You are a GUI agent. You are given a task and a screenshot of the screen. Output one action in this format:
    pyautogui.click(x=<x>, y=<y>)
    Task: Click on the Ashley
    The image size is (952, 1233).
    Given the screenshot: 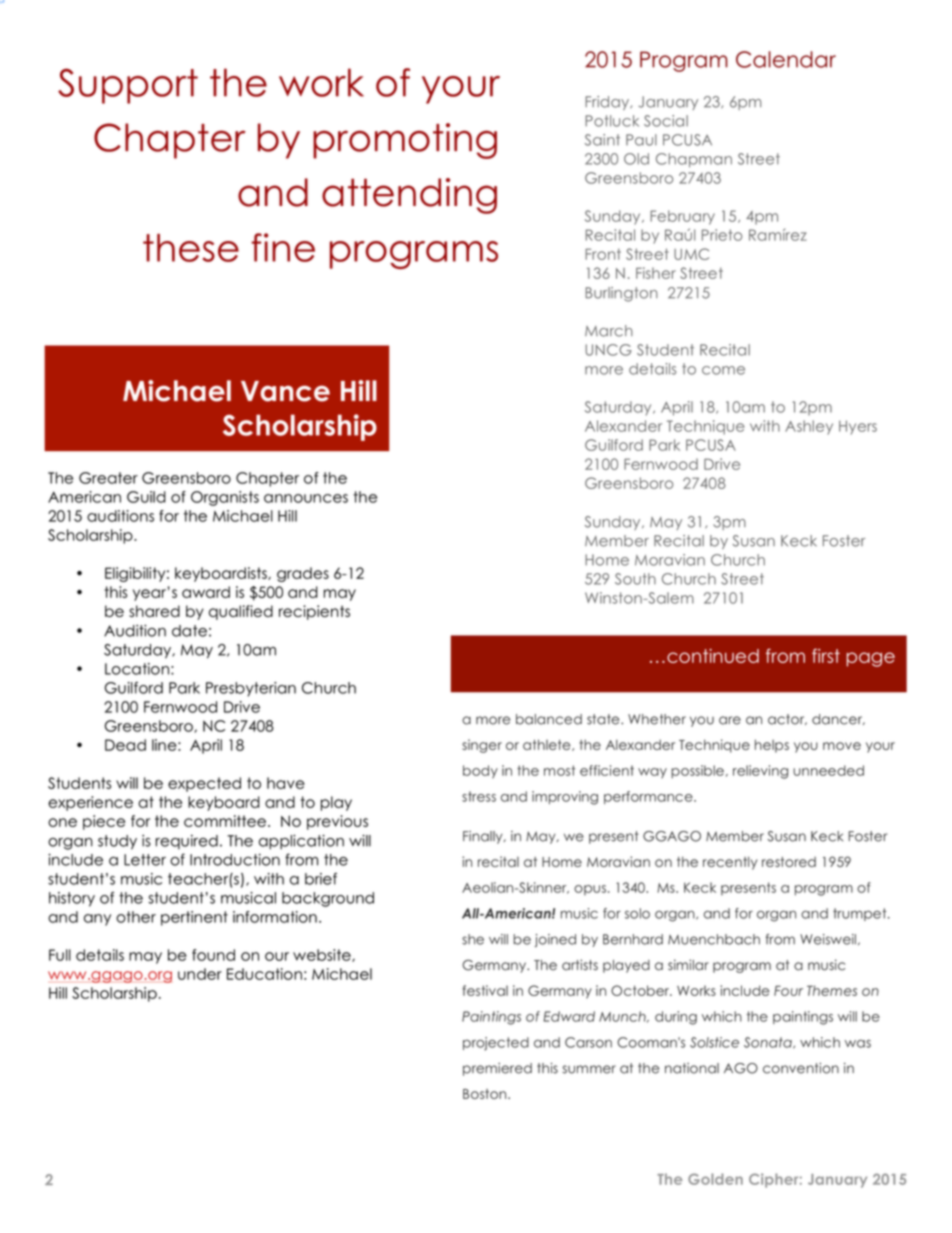 What is the action you would take?
    pyautogui.click(x=809, y=427)
